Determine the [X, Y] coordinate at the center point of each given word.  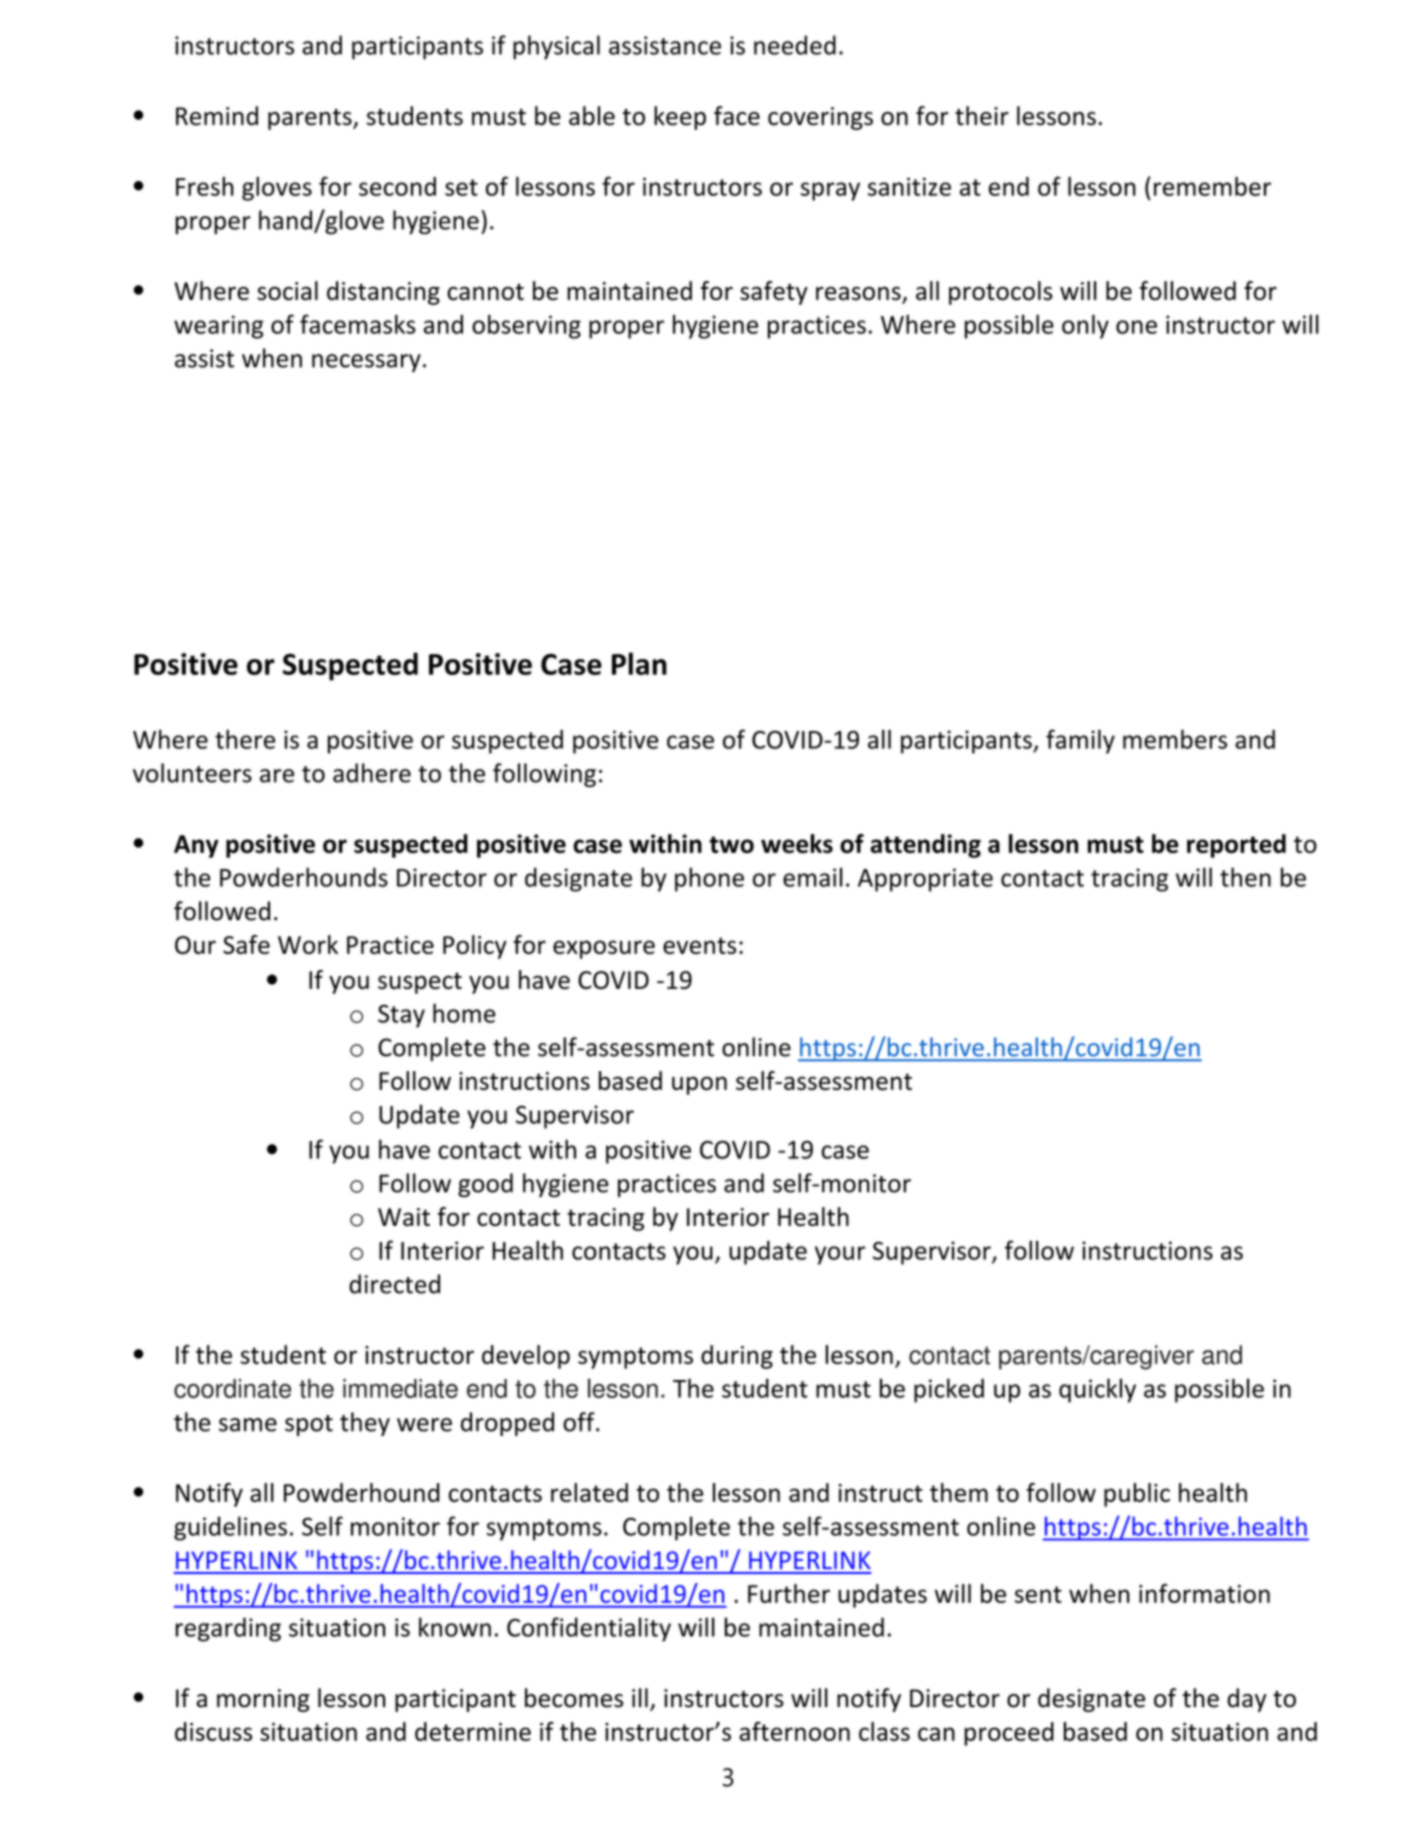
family [1080, 741]
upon [699, 1085]
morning [263, 1700]
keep [680, 118]
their [982, 116]
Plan [639, 663]
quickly [1097, 1390]
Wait [404, 1217]
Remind [217, 116]
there [245, 739]
